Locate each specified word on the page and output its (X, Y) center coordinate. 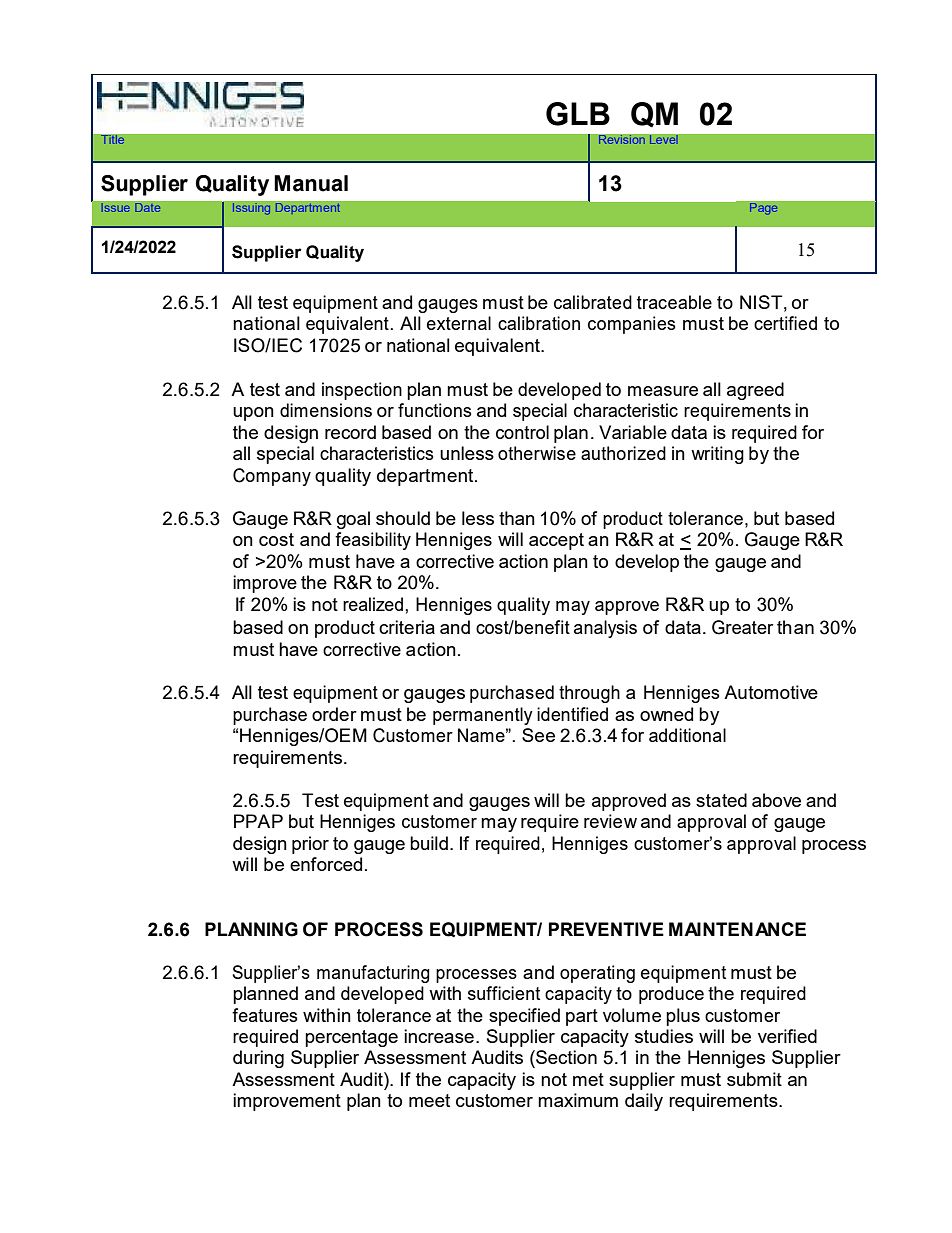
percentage (351, 1038)
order (334, 714)
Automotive (771, 692)
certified (785, 323)
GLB (578, 114)
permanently (483, 716)
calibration (539, 323)
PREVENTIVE (606, 929)
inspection (362, 391)
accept (556, 541)
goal (353, 520)
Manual (311, 183)
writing (717, 455)
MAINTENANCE (737, 929)
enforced (326, 864)
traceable (674, 302)
